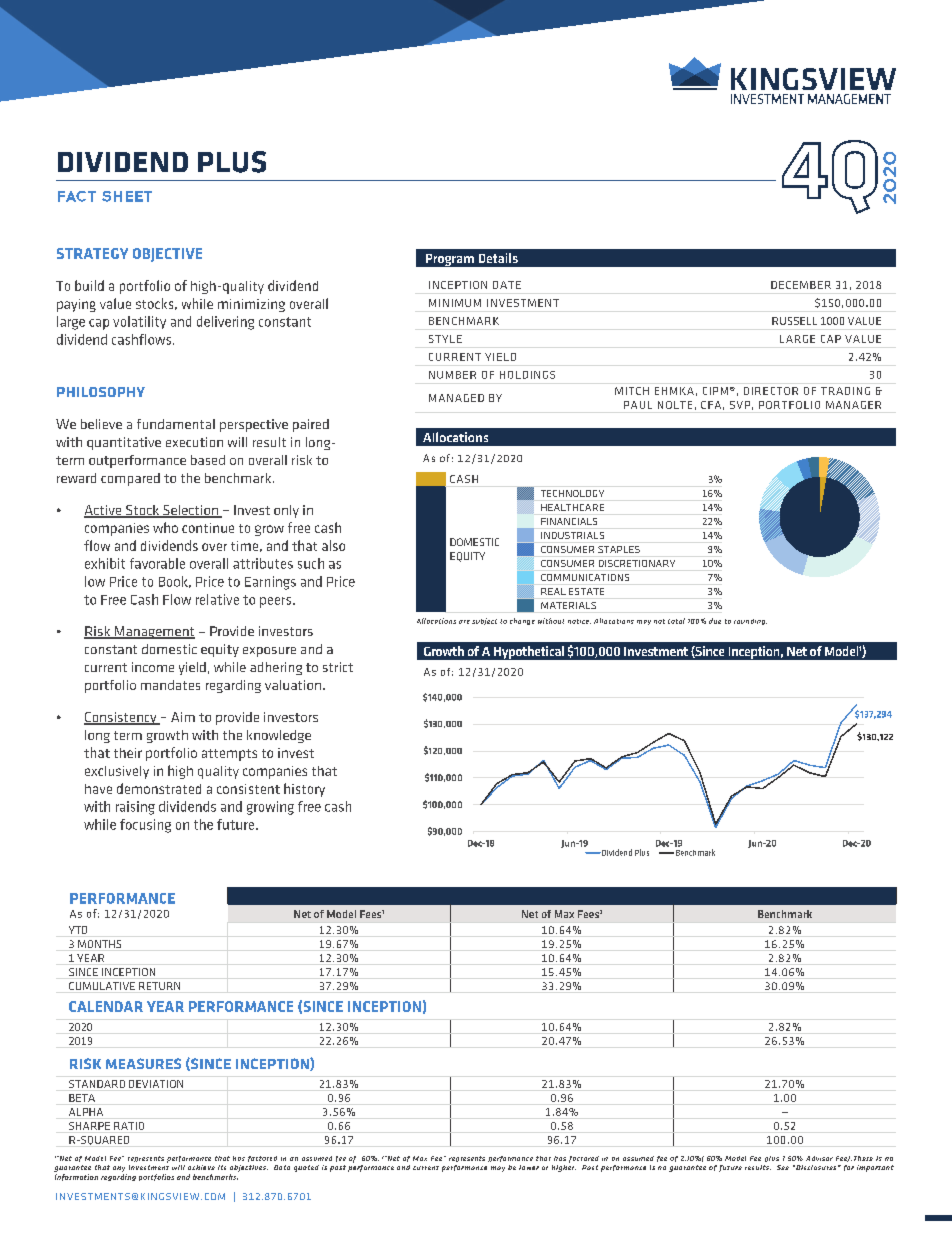 Image resolution: width=952 pixels, height=1233 pixels. What do you see at coordinates (201, 1167) in the document?
I see `achieve` at bounding box center [201, 1167].
